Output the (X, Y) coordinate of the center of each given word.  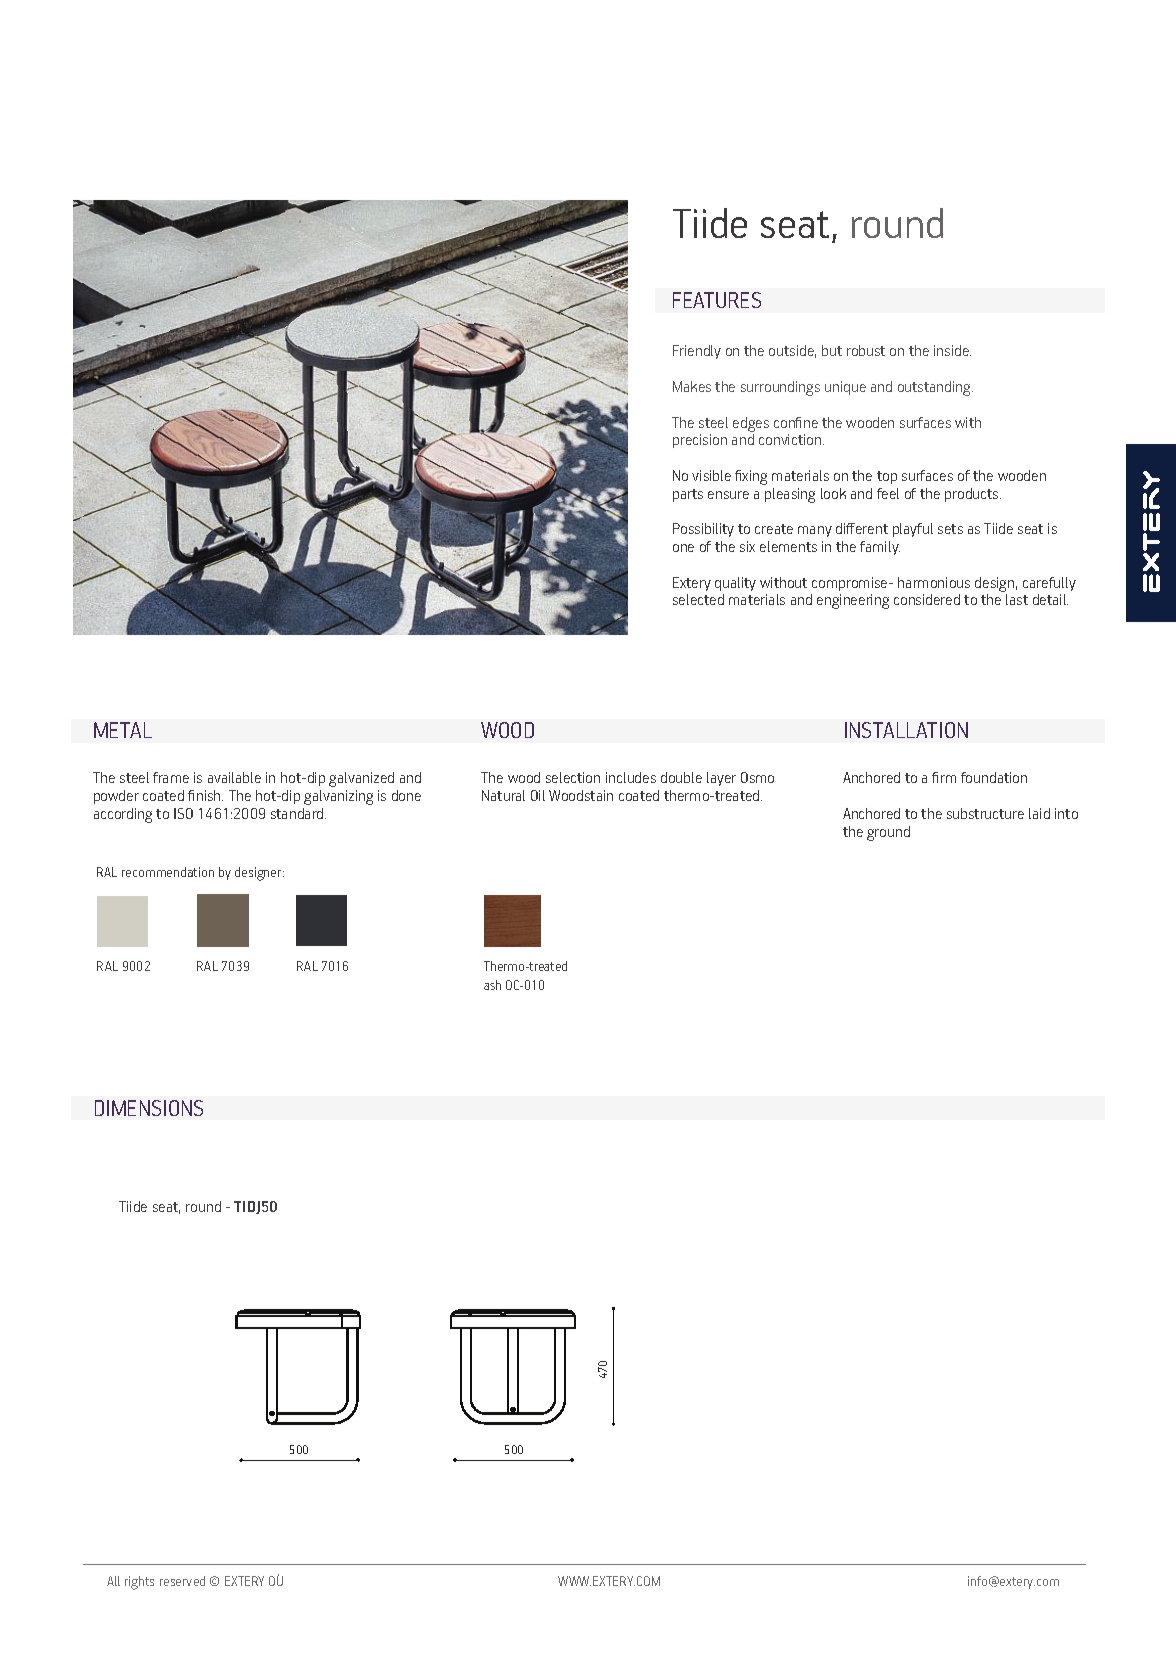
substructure (985, 813)
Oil (538, 795)
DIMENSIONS (149, 1108)
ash (492, 985)
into (1066, 813)
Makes (692, 386)
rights (139, 1583)
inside (952, 350)
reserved (182, 1581)
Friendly (697, 352)
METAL (123, 730)
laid (1039, 813)
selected (698, 599)
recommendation (168, 872)
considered (927, 599)
